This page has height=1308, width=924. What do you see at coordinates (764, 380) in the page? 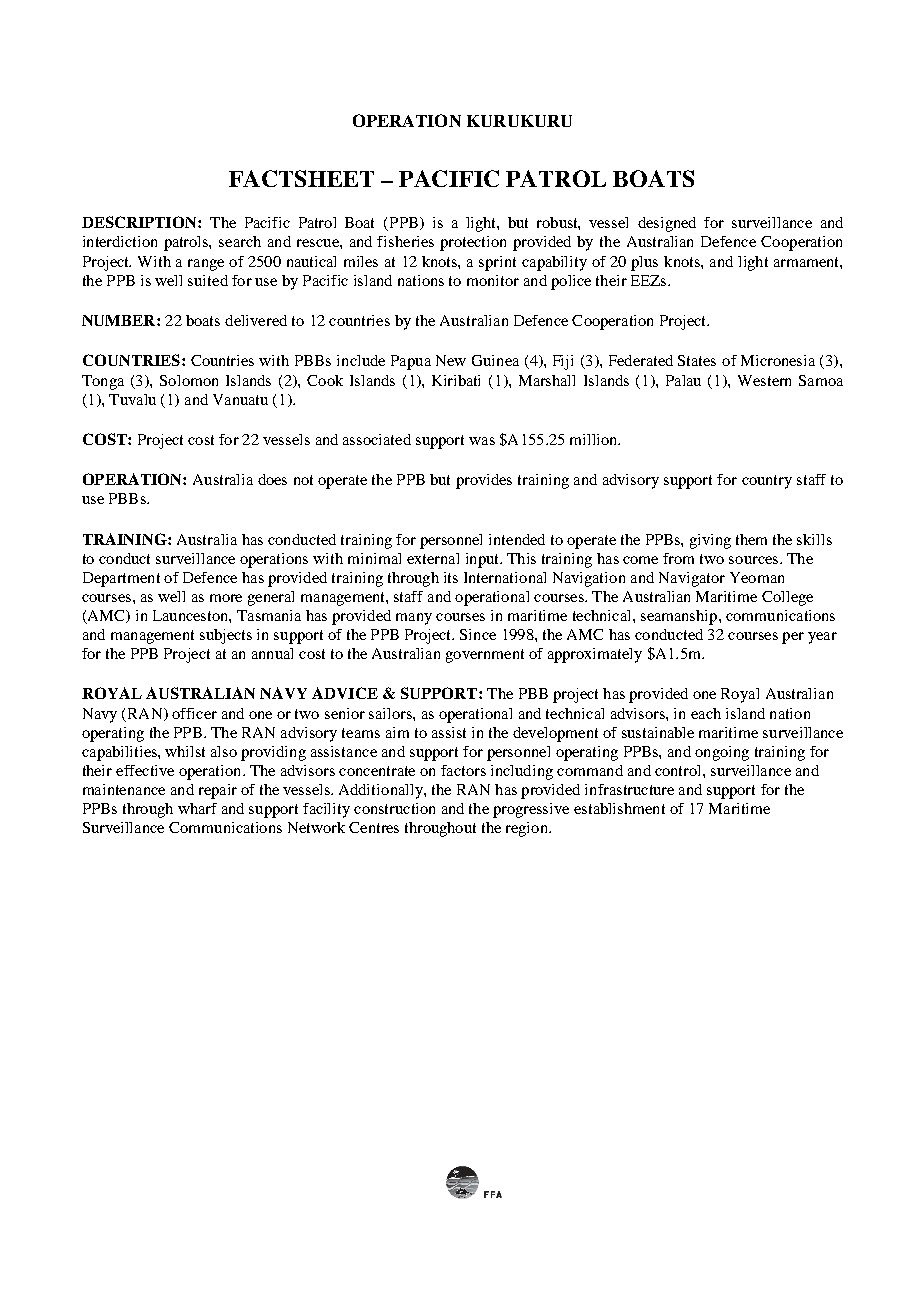
I see `Western` at bounding box center [764, 380].
